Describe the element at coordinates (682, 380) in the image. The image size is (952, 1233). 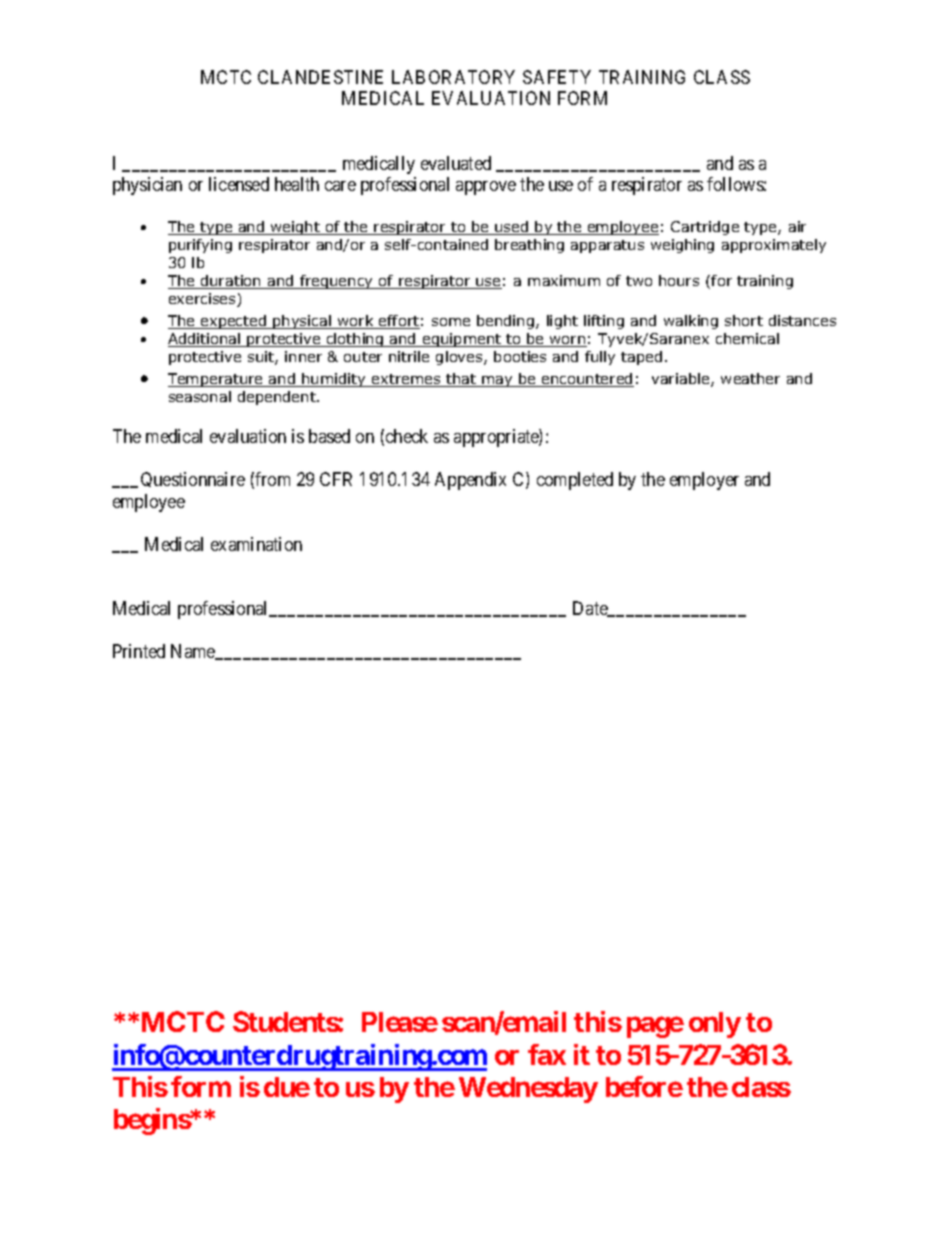
I see `variable` at that location.
